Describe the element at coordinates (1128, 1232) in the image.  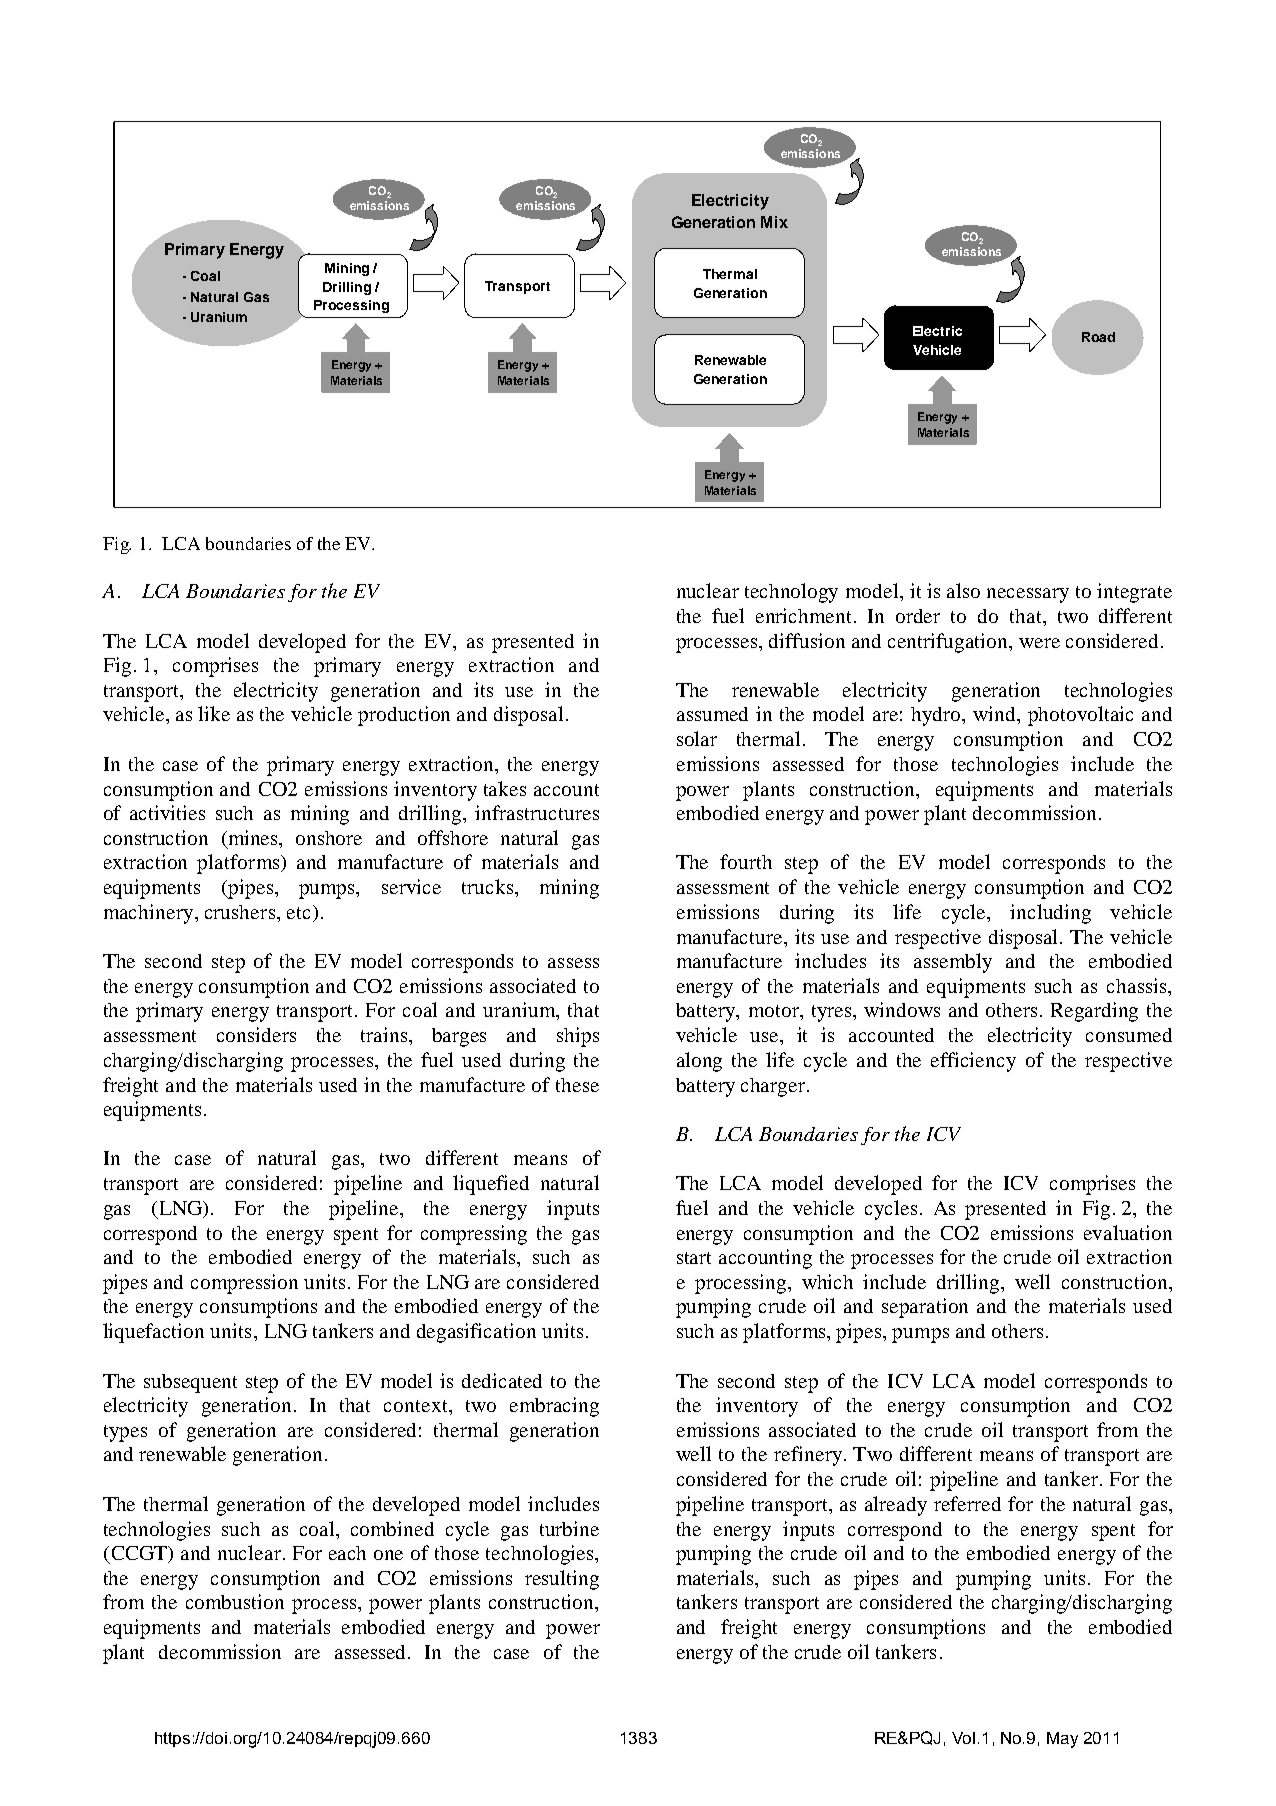
I see `evaluation` at that location.
